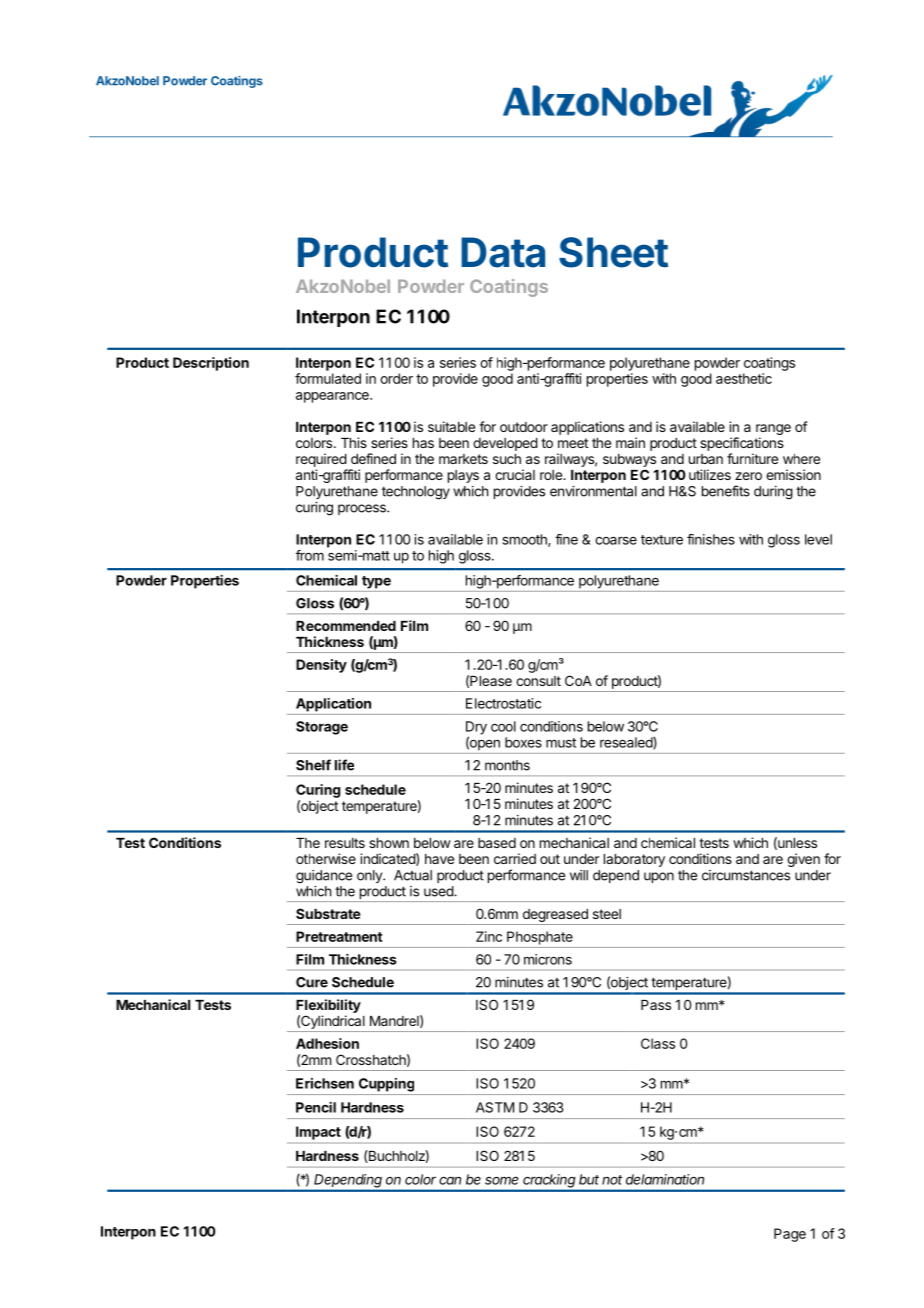 The height and width of the page is (1308, 924). What do you see at coordinates (656, 1005) in the page?
I see `Pass` at bounding box center [656, 1005].
